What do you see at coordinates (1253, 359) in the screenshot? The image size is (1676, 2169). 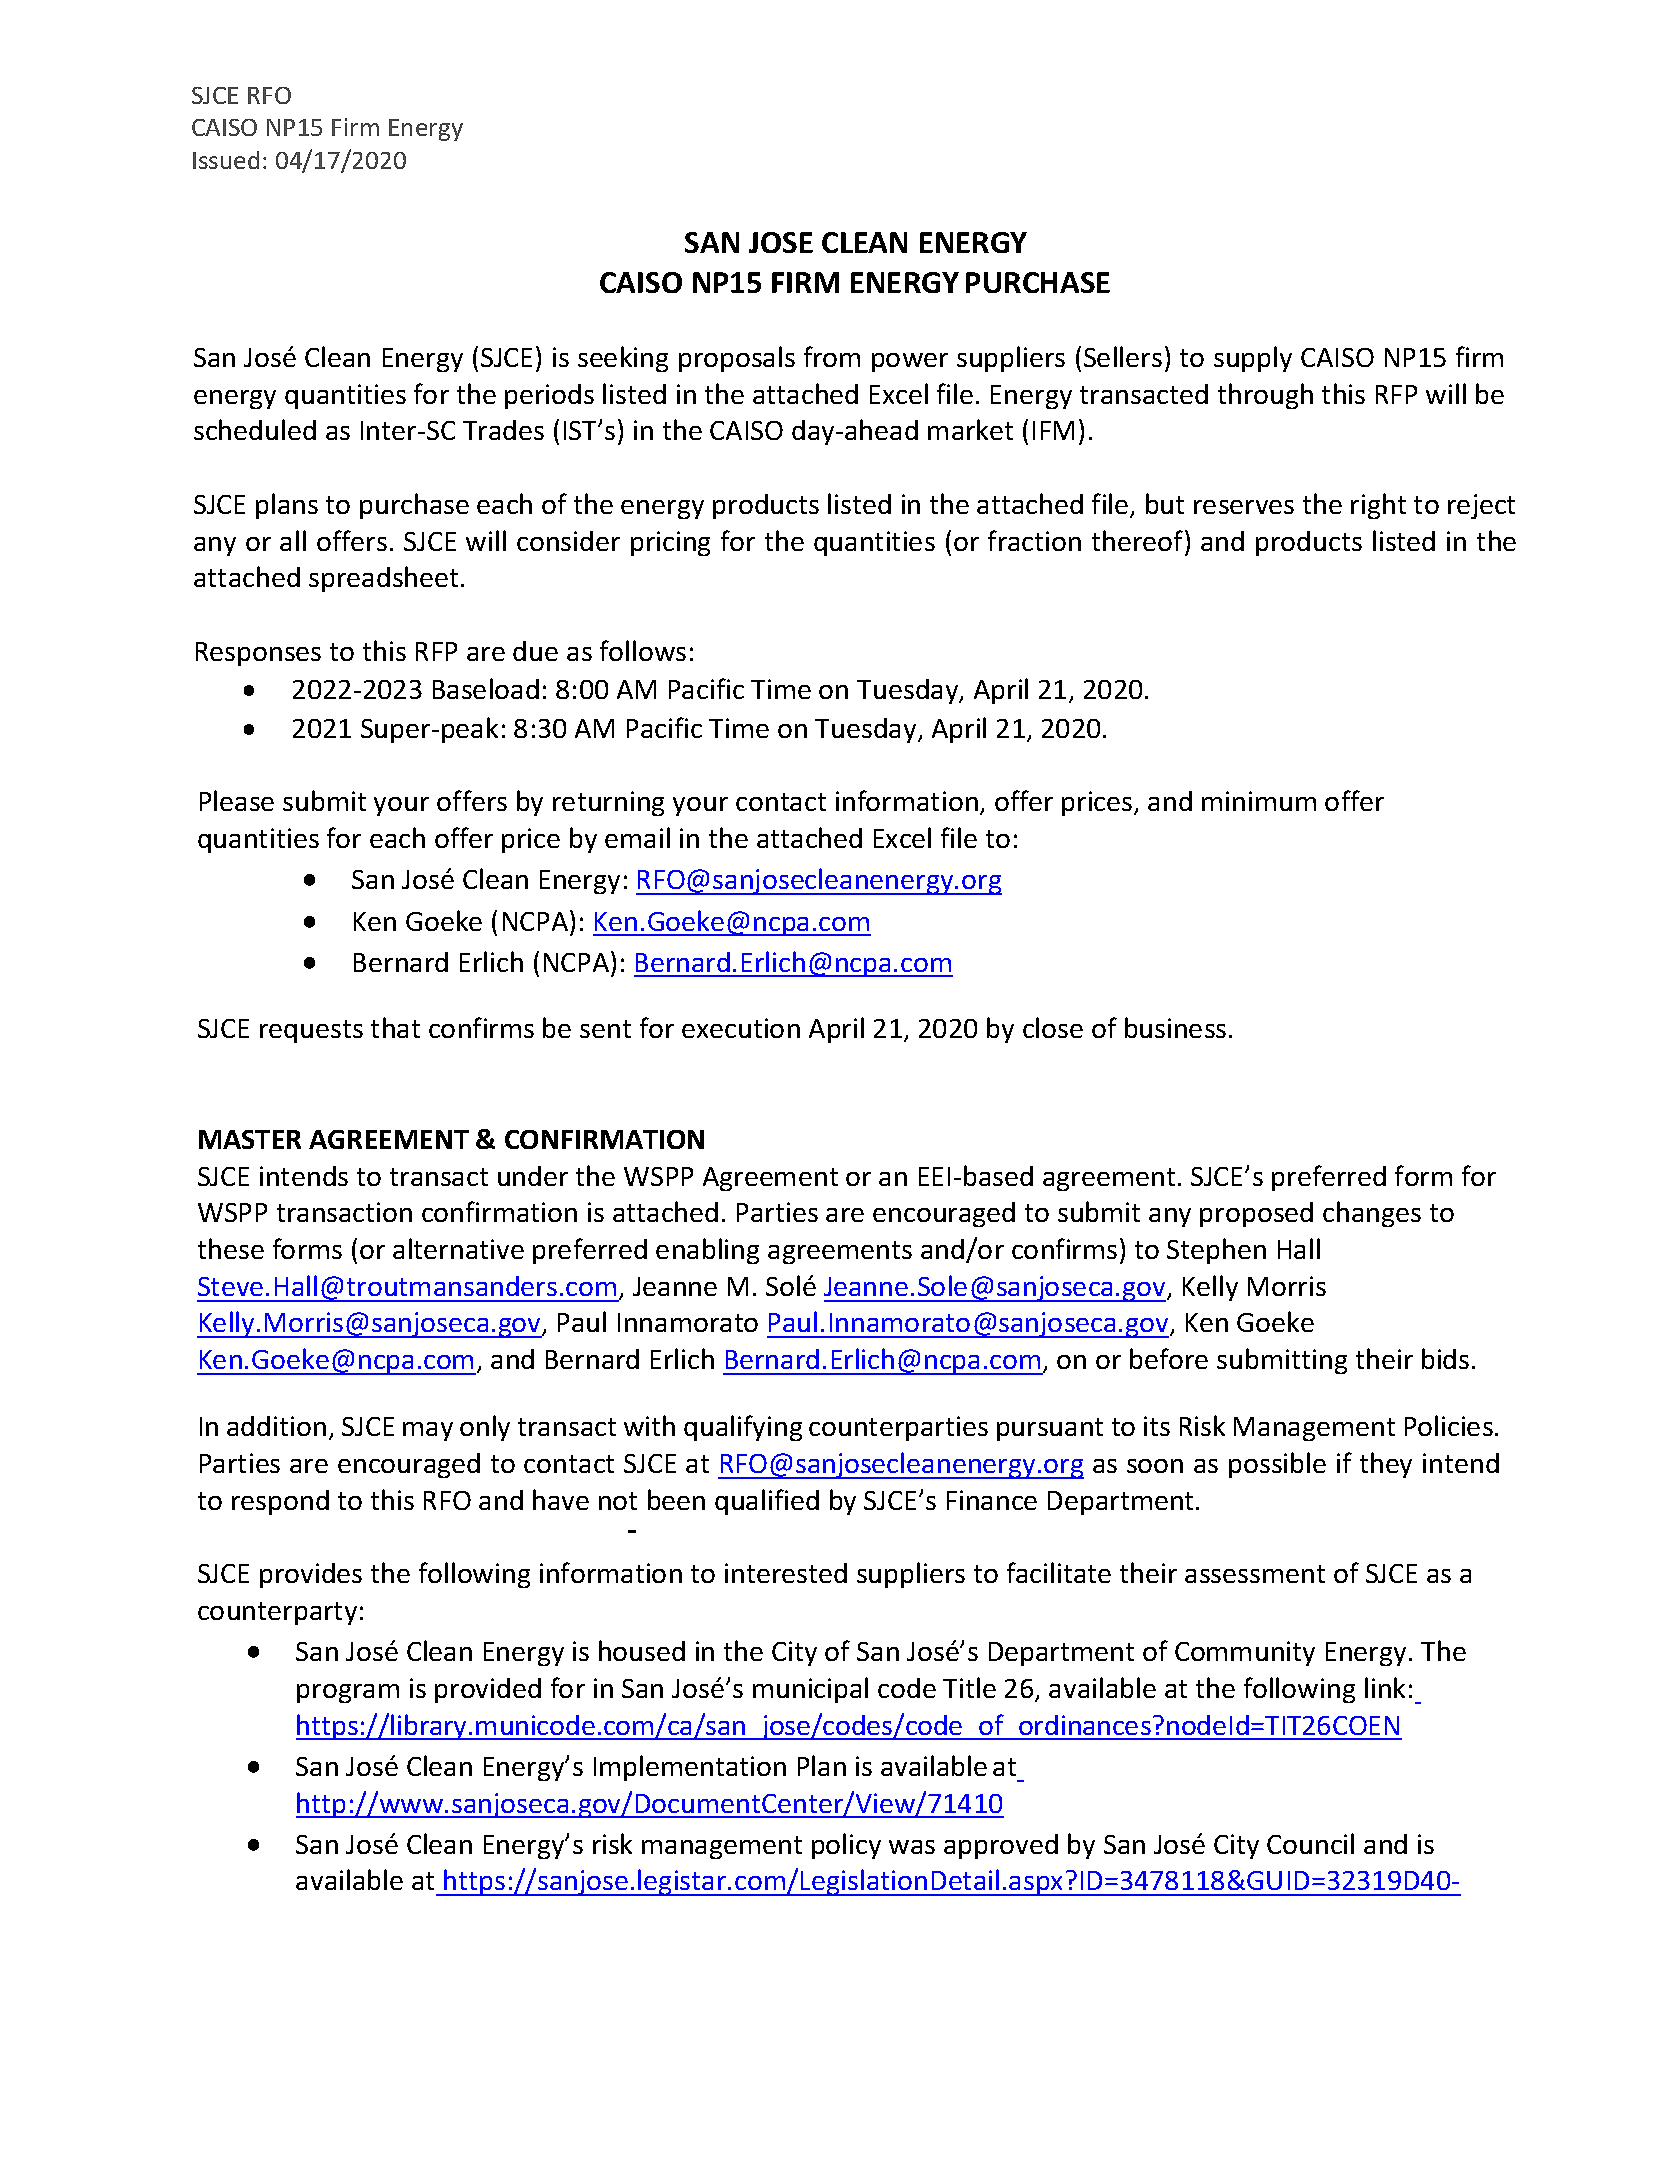 I see `supply` at bounding box center [1253, 359].
